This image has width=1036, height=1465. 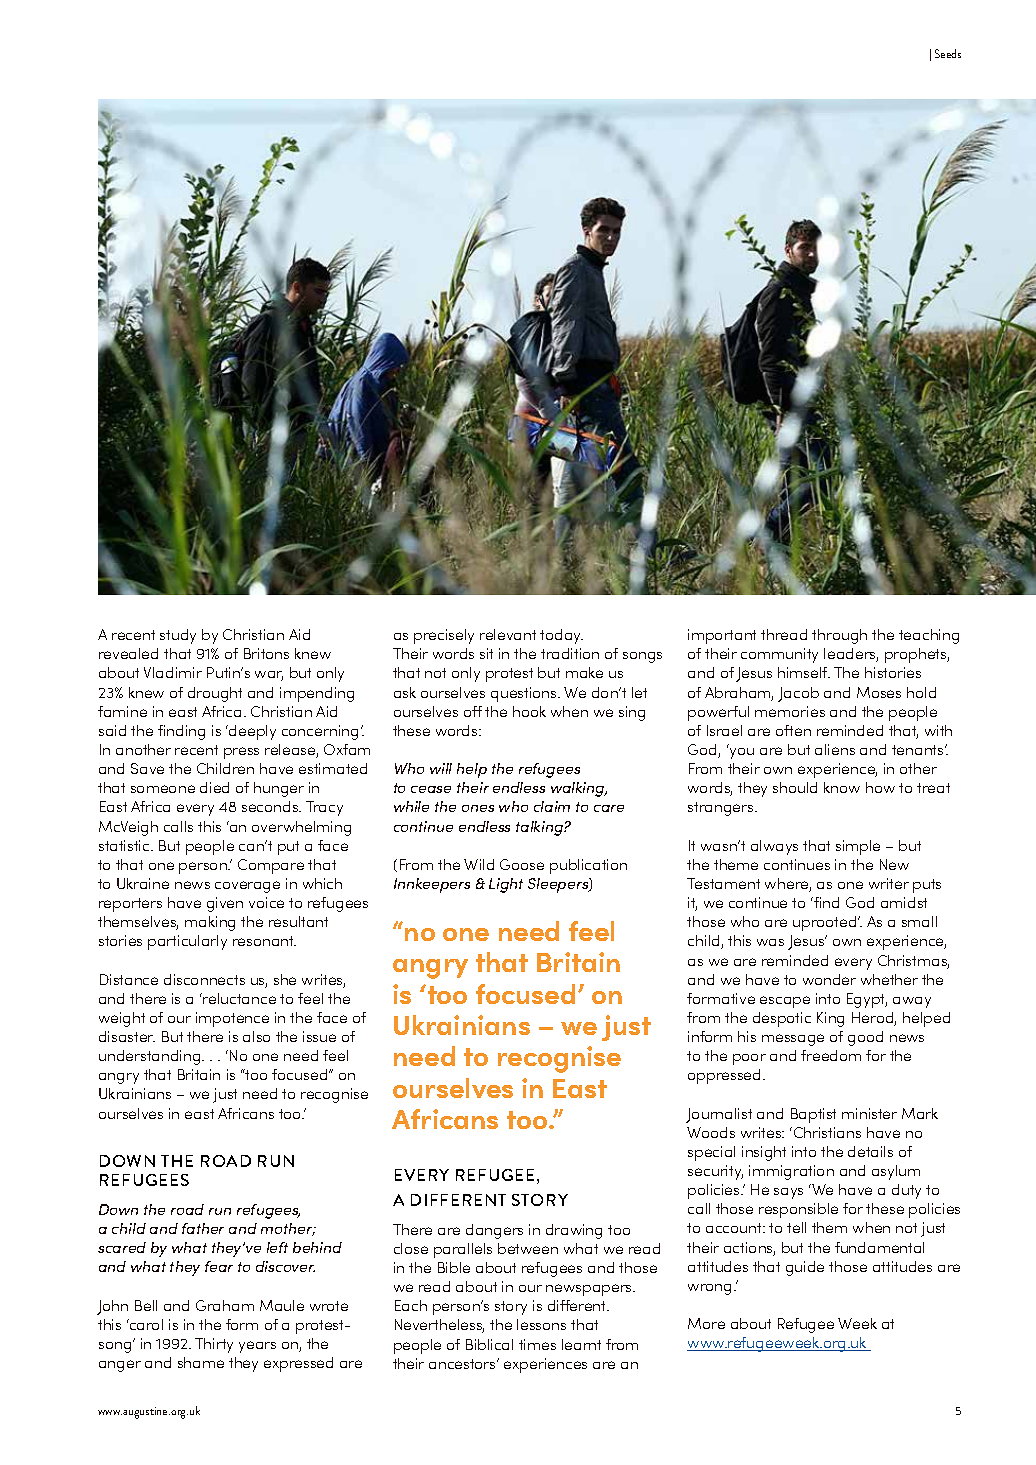 I want to click on relevant, so click(x=508, y=634).
